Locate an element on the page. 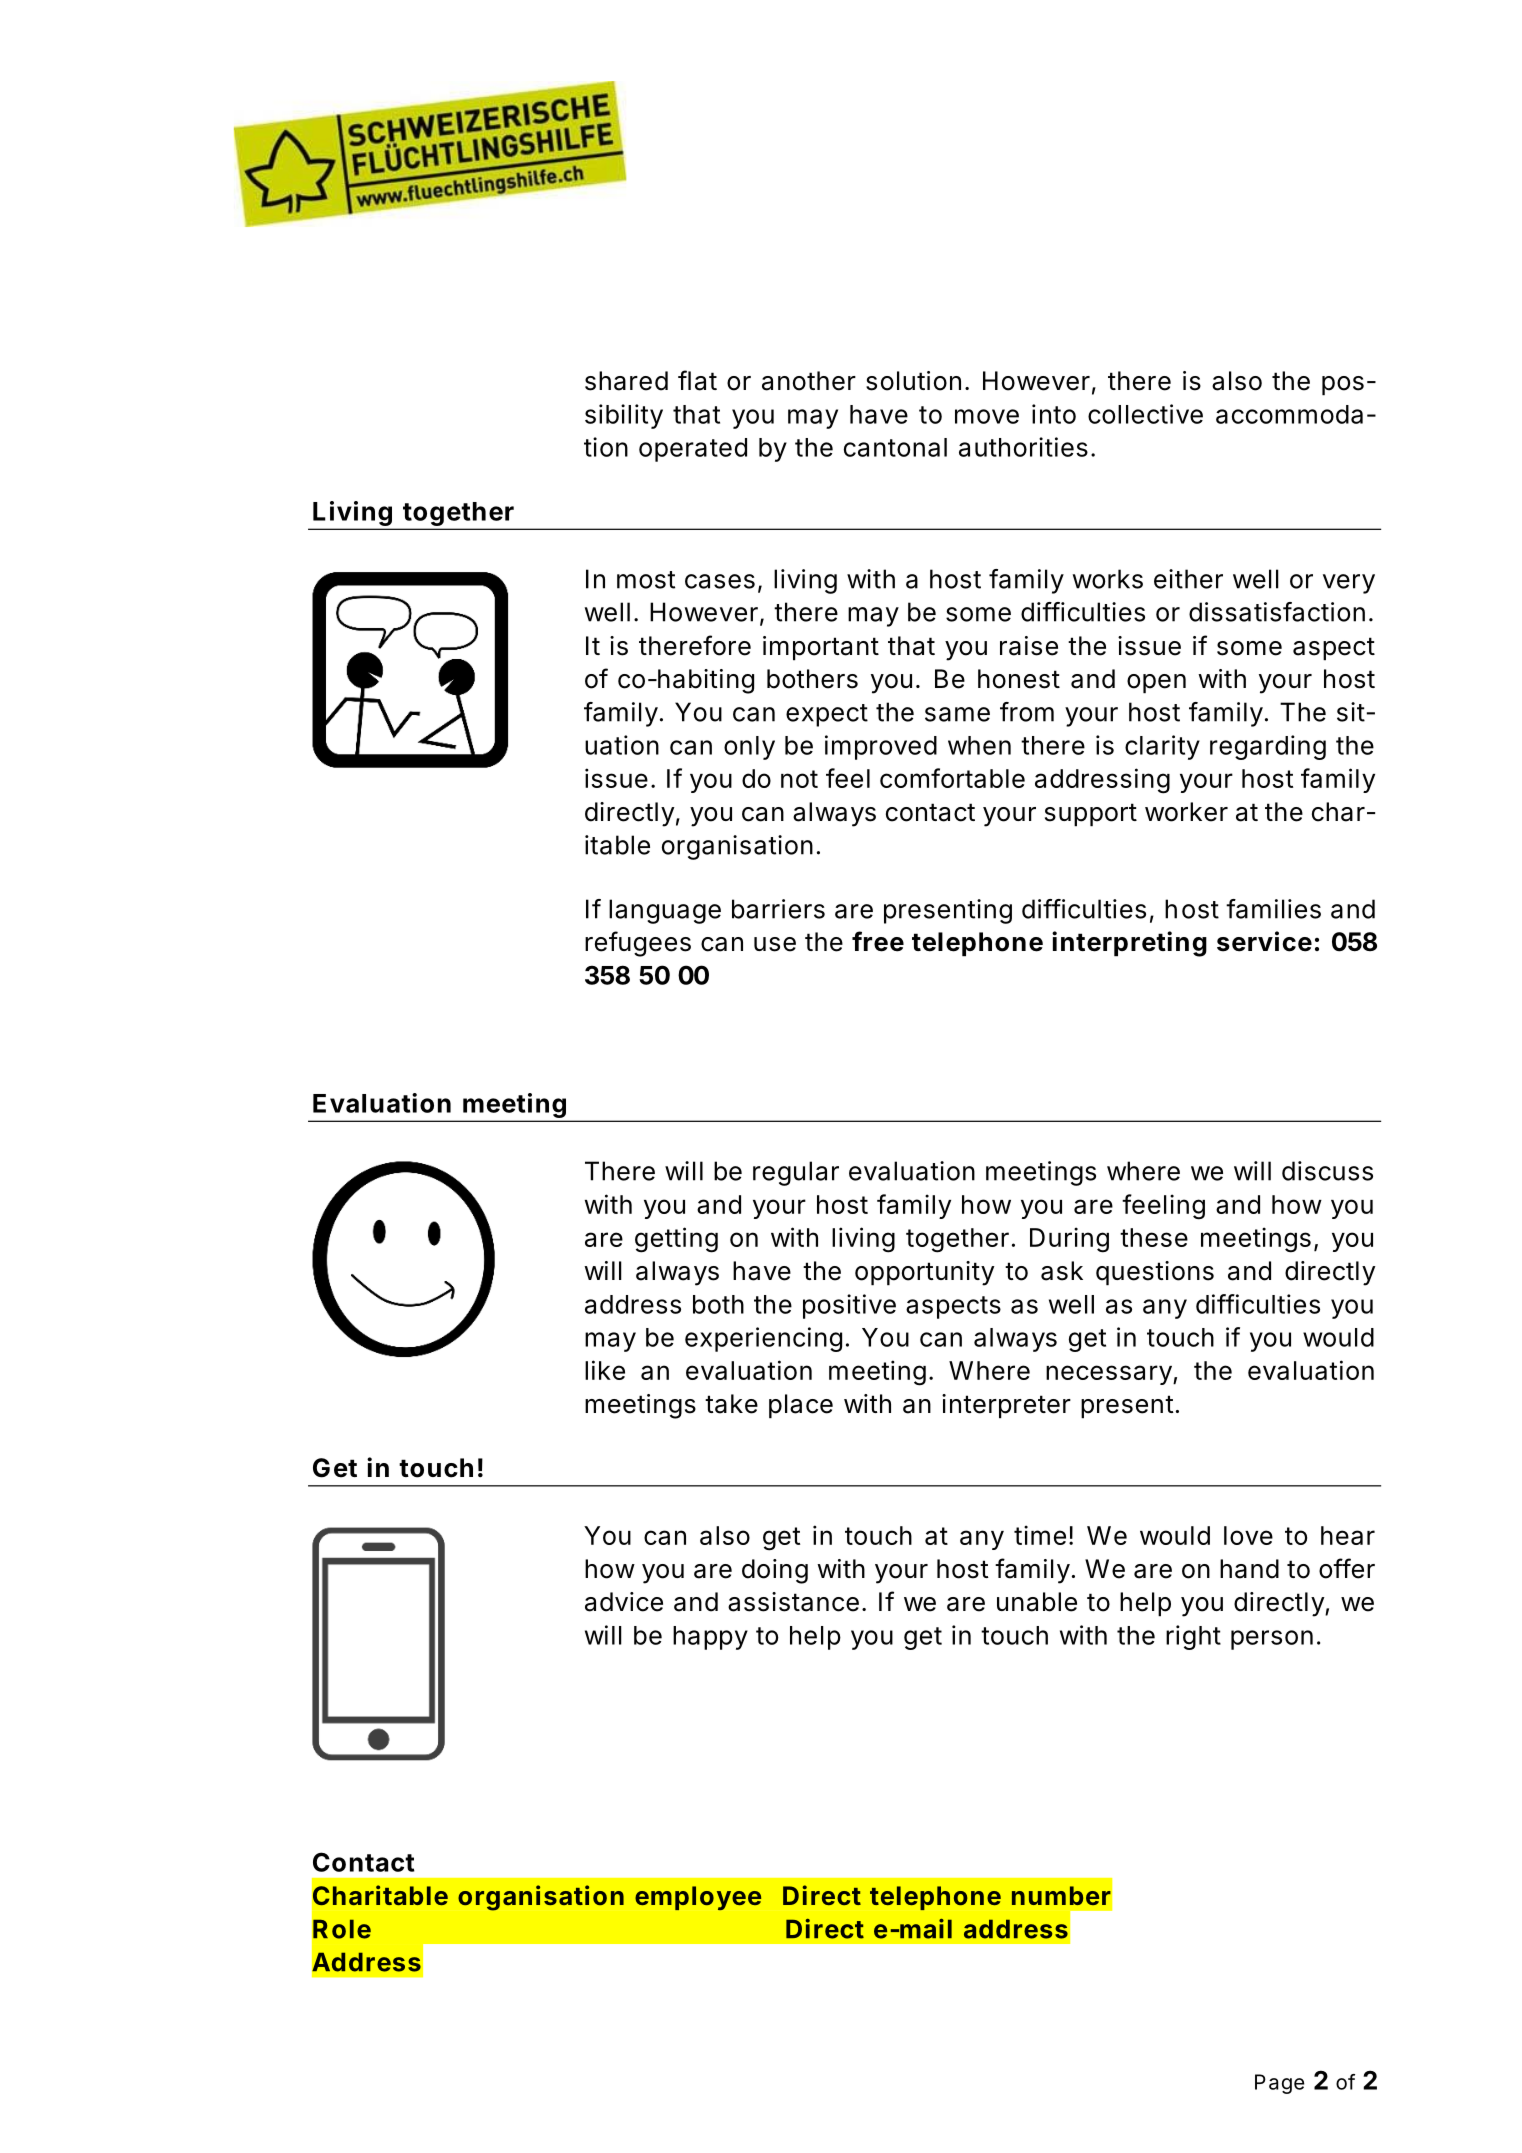  flat is located at coordinates (697, 380).
